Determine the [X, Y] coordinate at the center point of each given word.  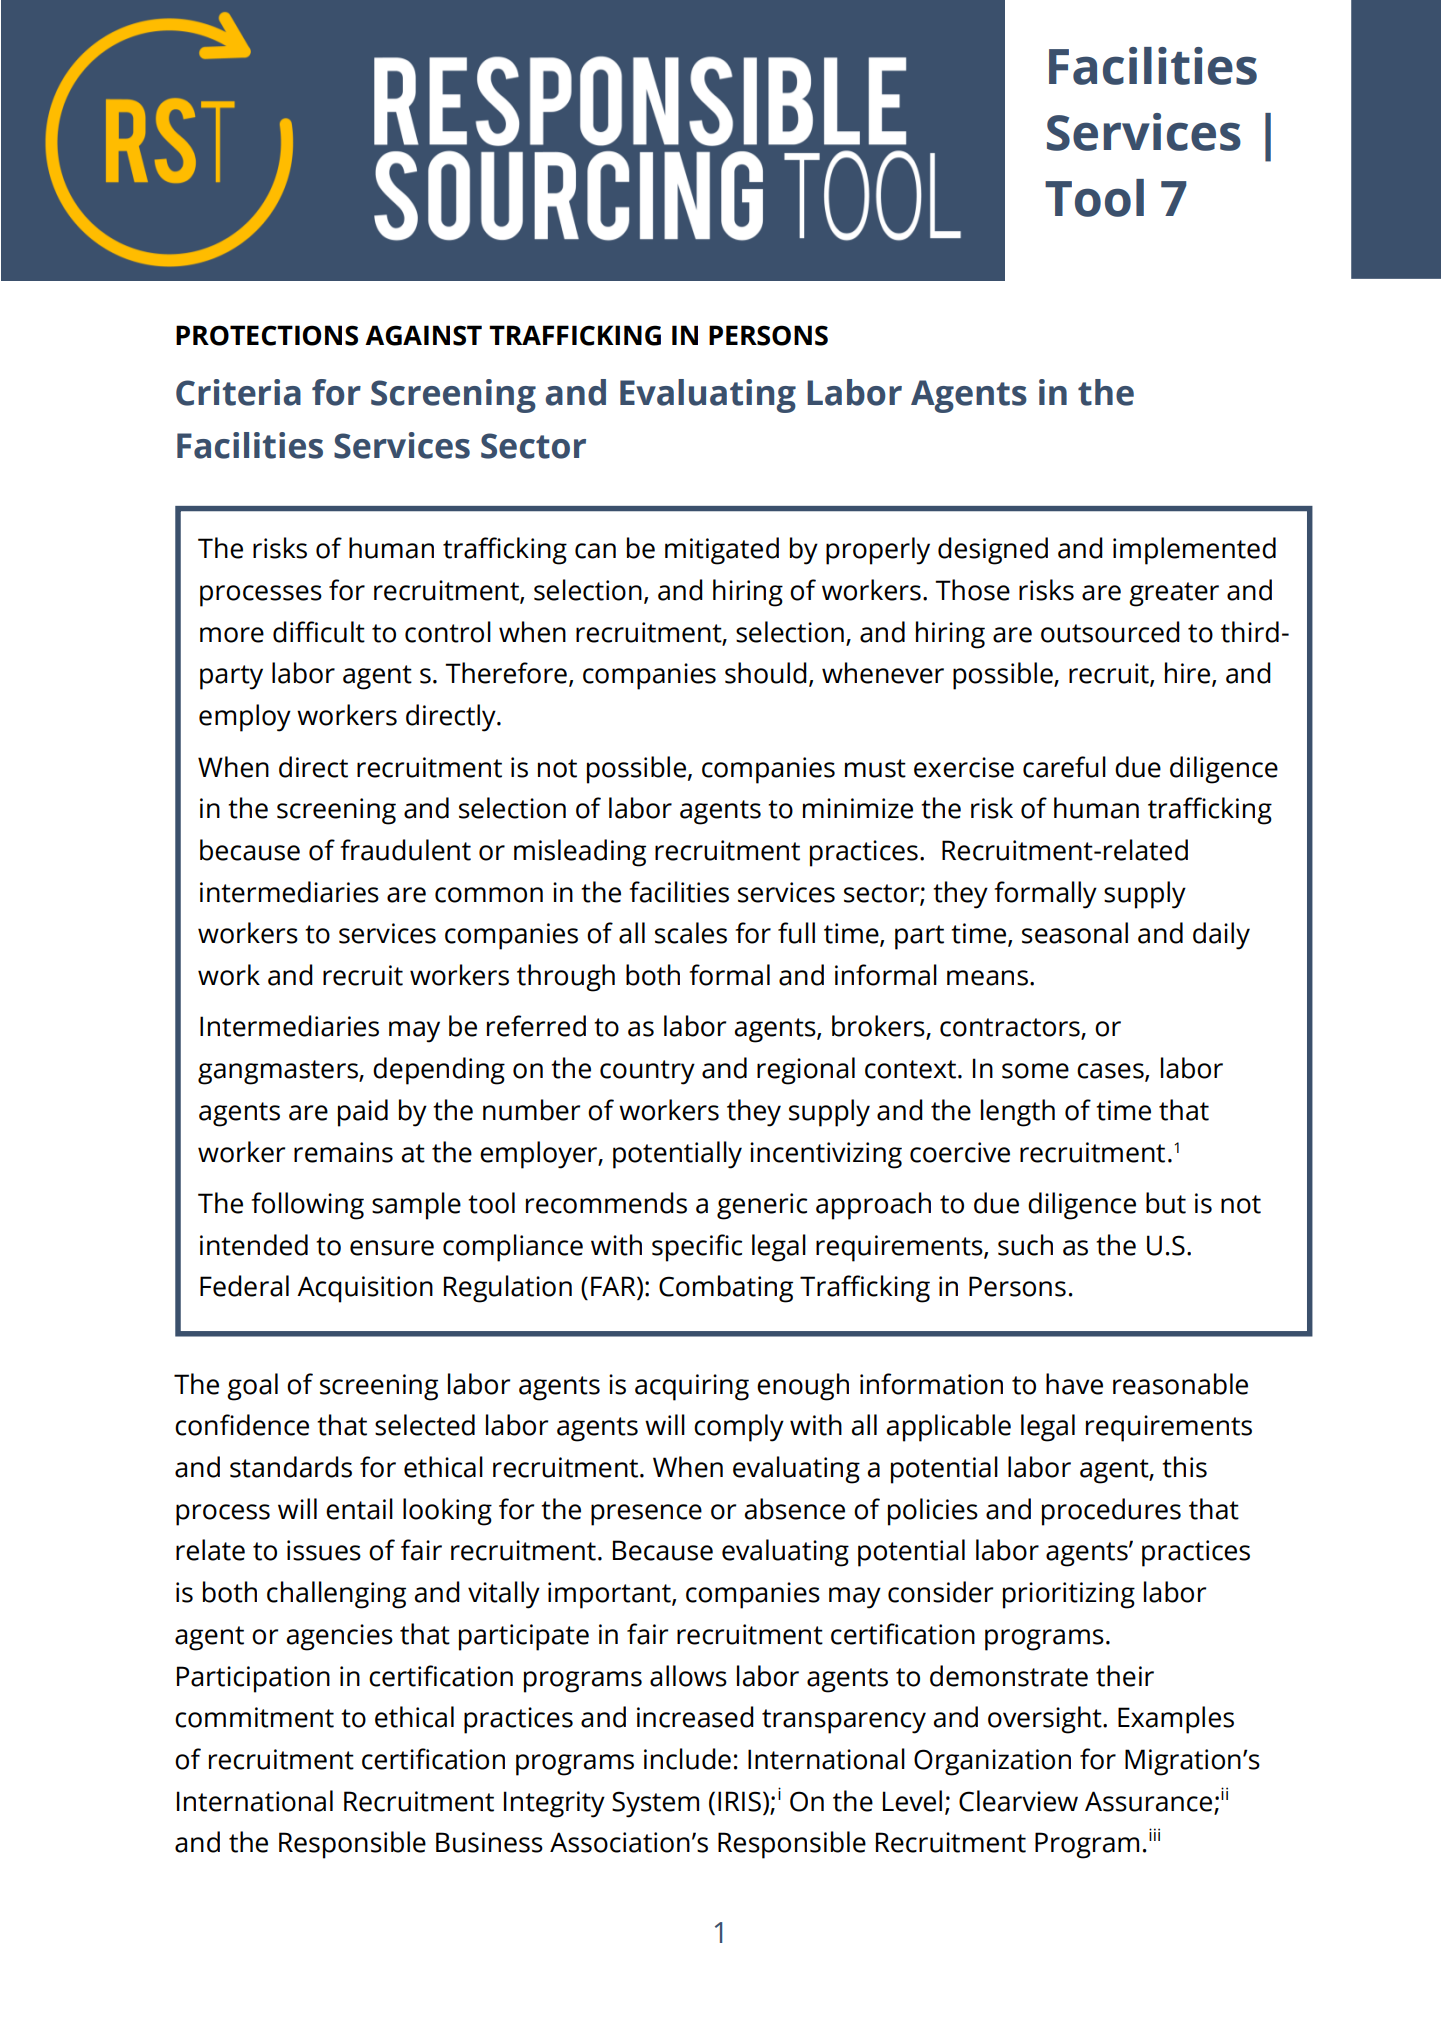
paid [363, 1113]
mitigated [722, 551]
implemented [1194, 551]
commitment [254, 1717]
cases [1111, 1072]
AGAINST [423, 335]
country [647, 1072]
